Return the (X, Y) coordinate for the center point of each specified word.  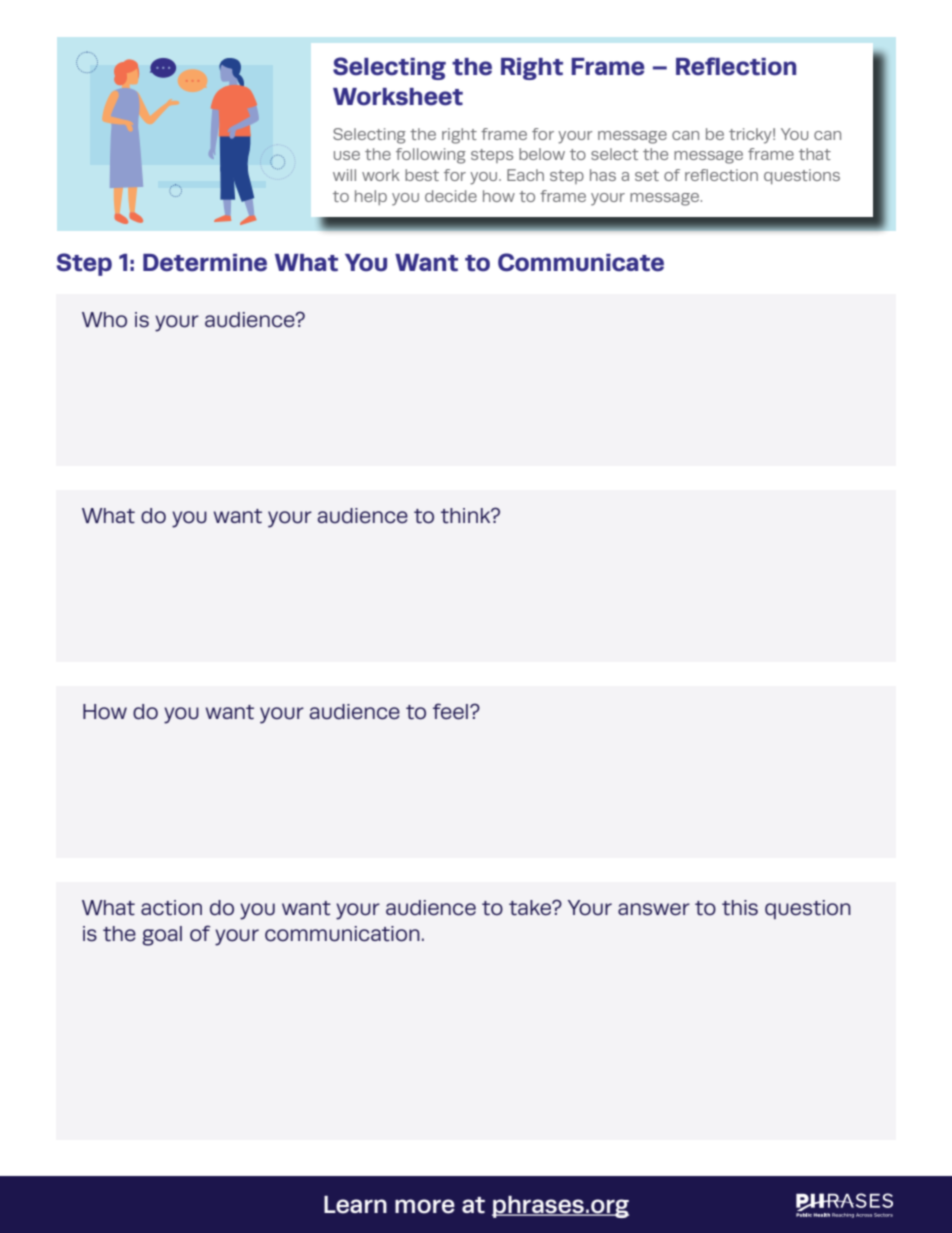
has (603, 175)
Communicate (581, 262)
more (425, 1206)
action (171, 908)
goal (162, 936)
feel (450, 711)
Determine (205, 263)
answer (654, 909)
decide (451, 196)
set (647, 175)
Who (104, 320)
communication (342, 934)
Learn (355, 1205)
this (740, 908)
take (531, 908)
